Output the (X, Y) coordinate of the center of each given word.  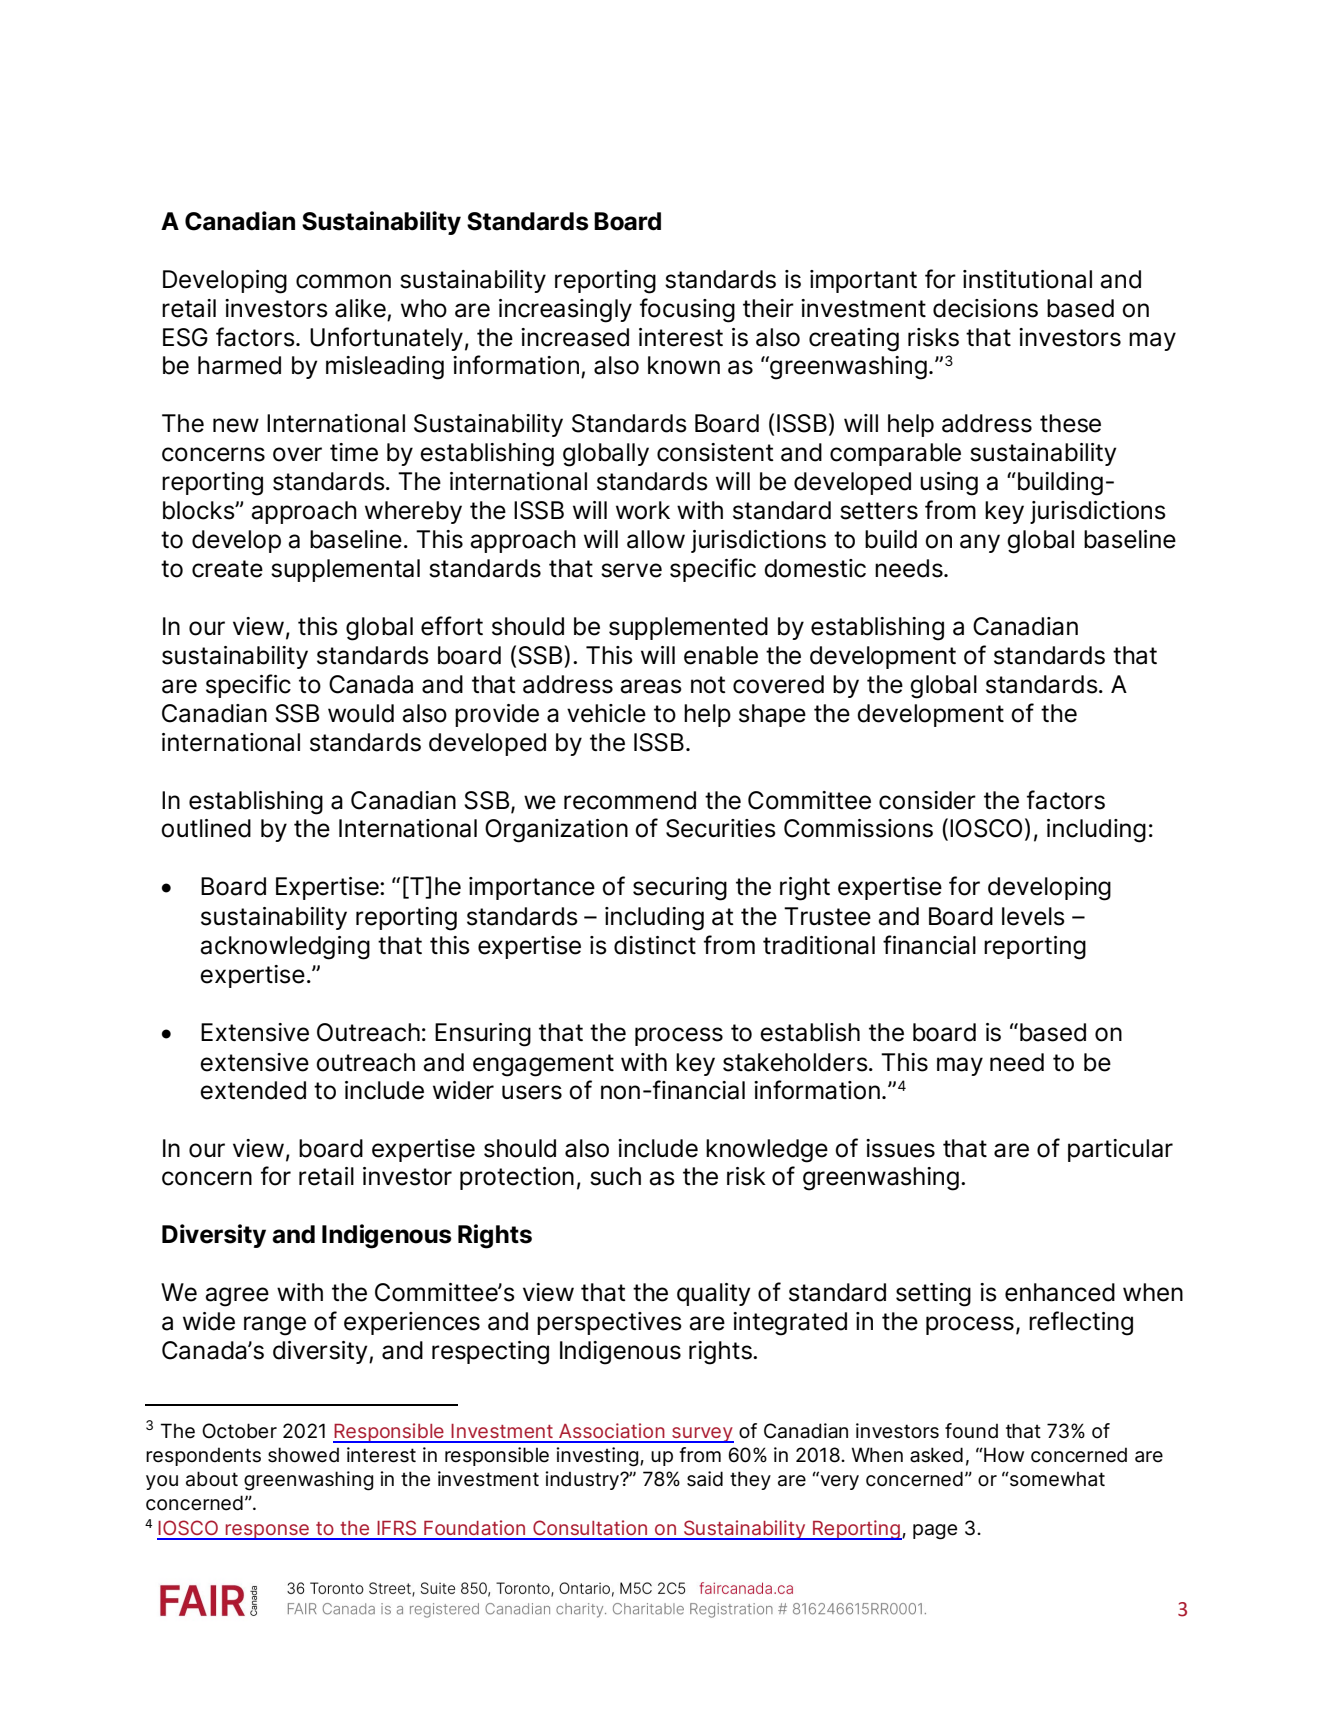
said (705, 1479)
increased (575, 337)
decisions (985, 308)
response (267, 1532)
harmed (239, 365)
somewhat (1056, 1479)
